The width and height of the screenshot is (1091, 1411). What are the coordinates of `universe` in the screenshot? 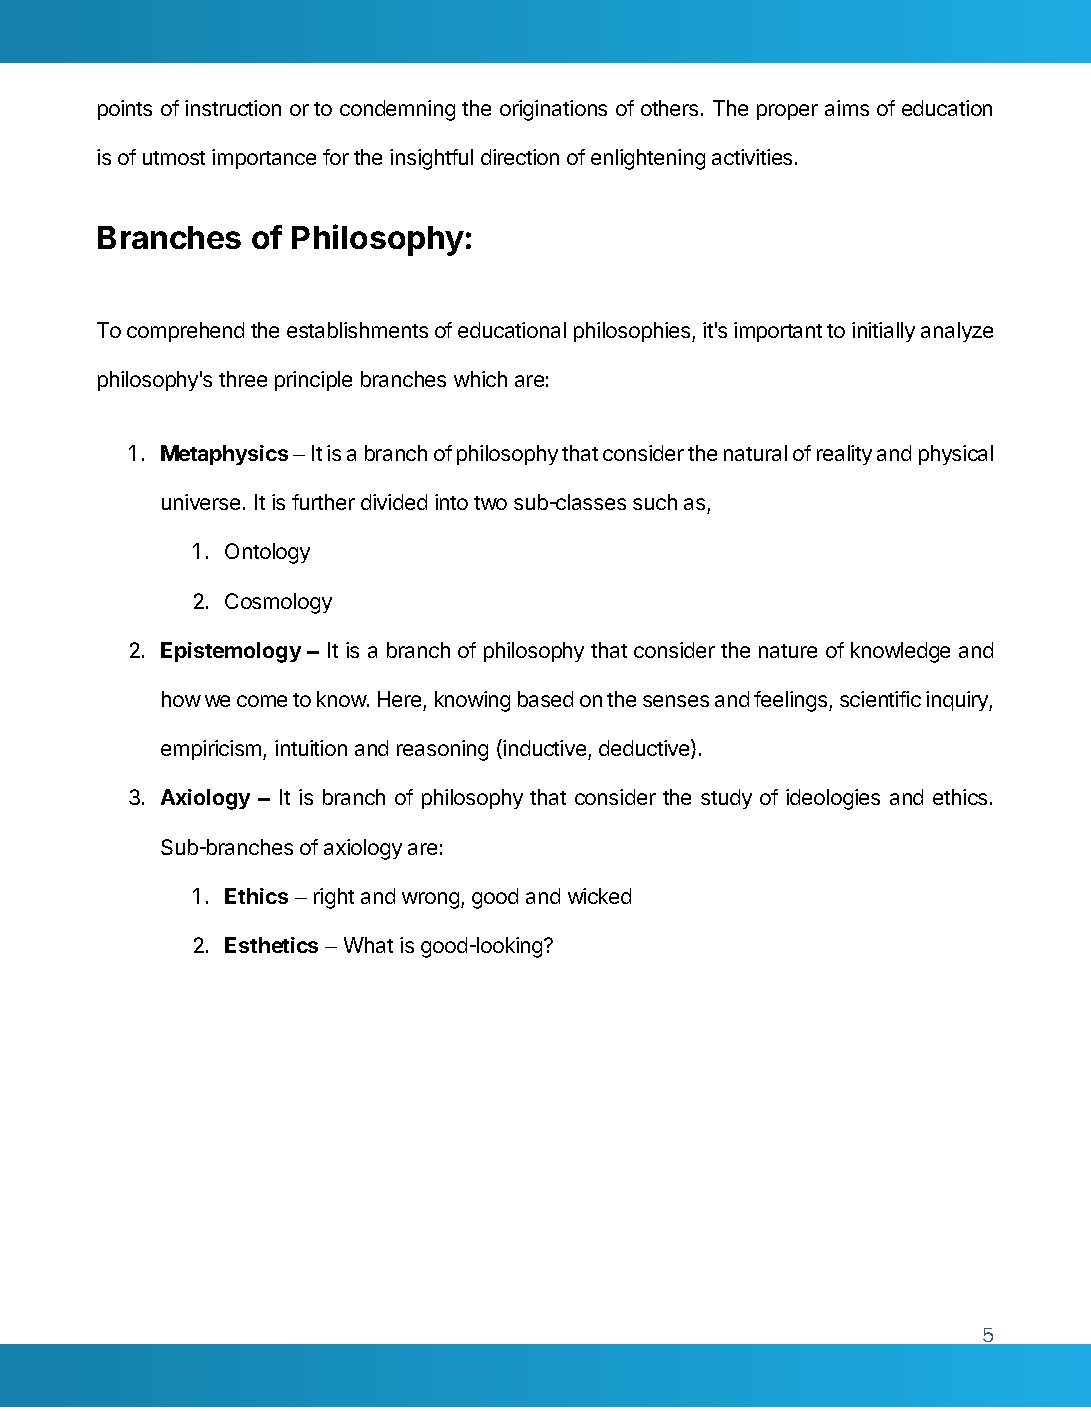 It's located at (201, 502).
